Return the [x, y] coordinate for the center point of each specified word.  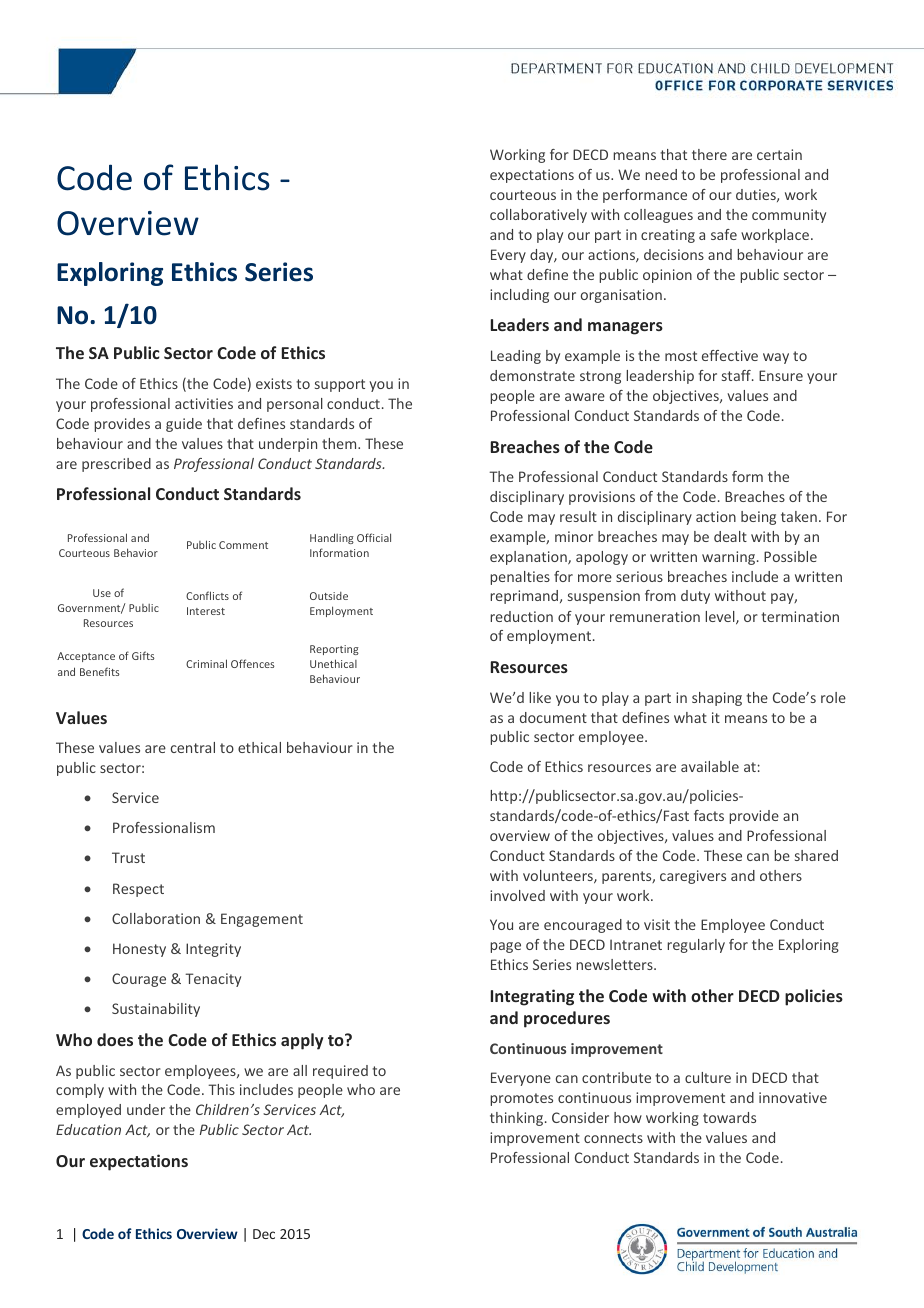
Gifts [143, 655]
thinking [518, 1119]
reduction [521, 616]
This [221, 1089]
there [709, 154]
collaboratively [538, 216]
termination [800, 616]
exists [274, 383]
